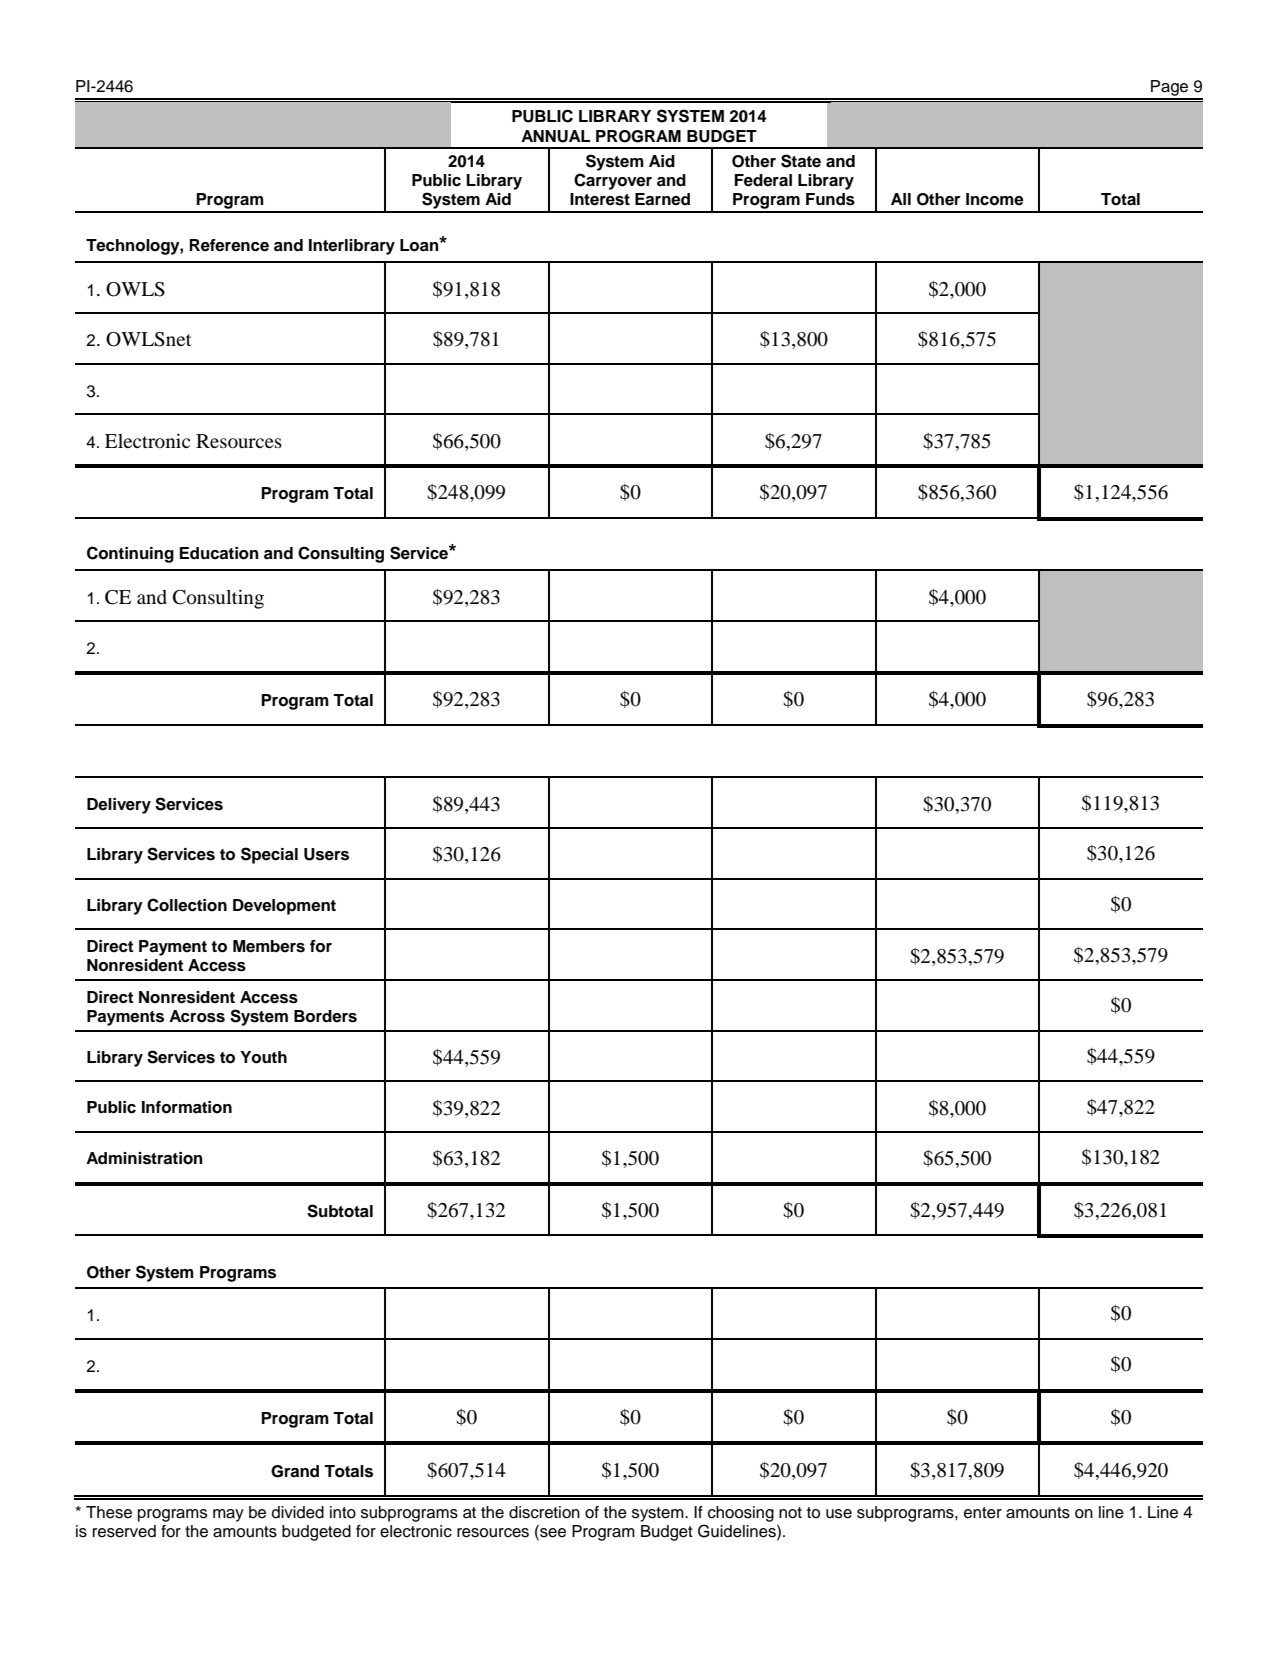 This screenshot has width=1278, height=1655. I want to click on Borders, so click(325, 1016).
